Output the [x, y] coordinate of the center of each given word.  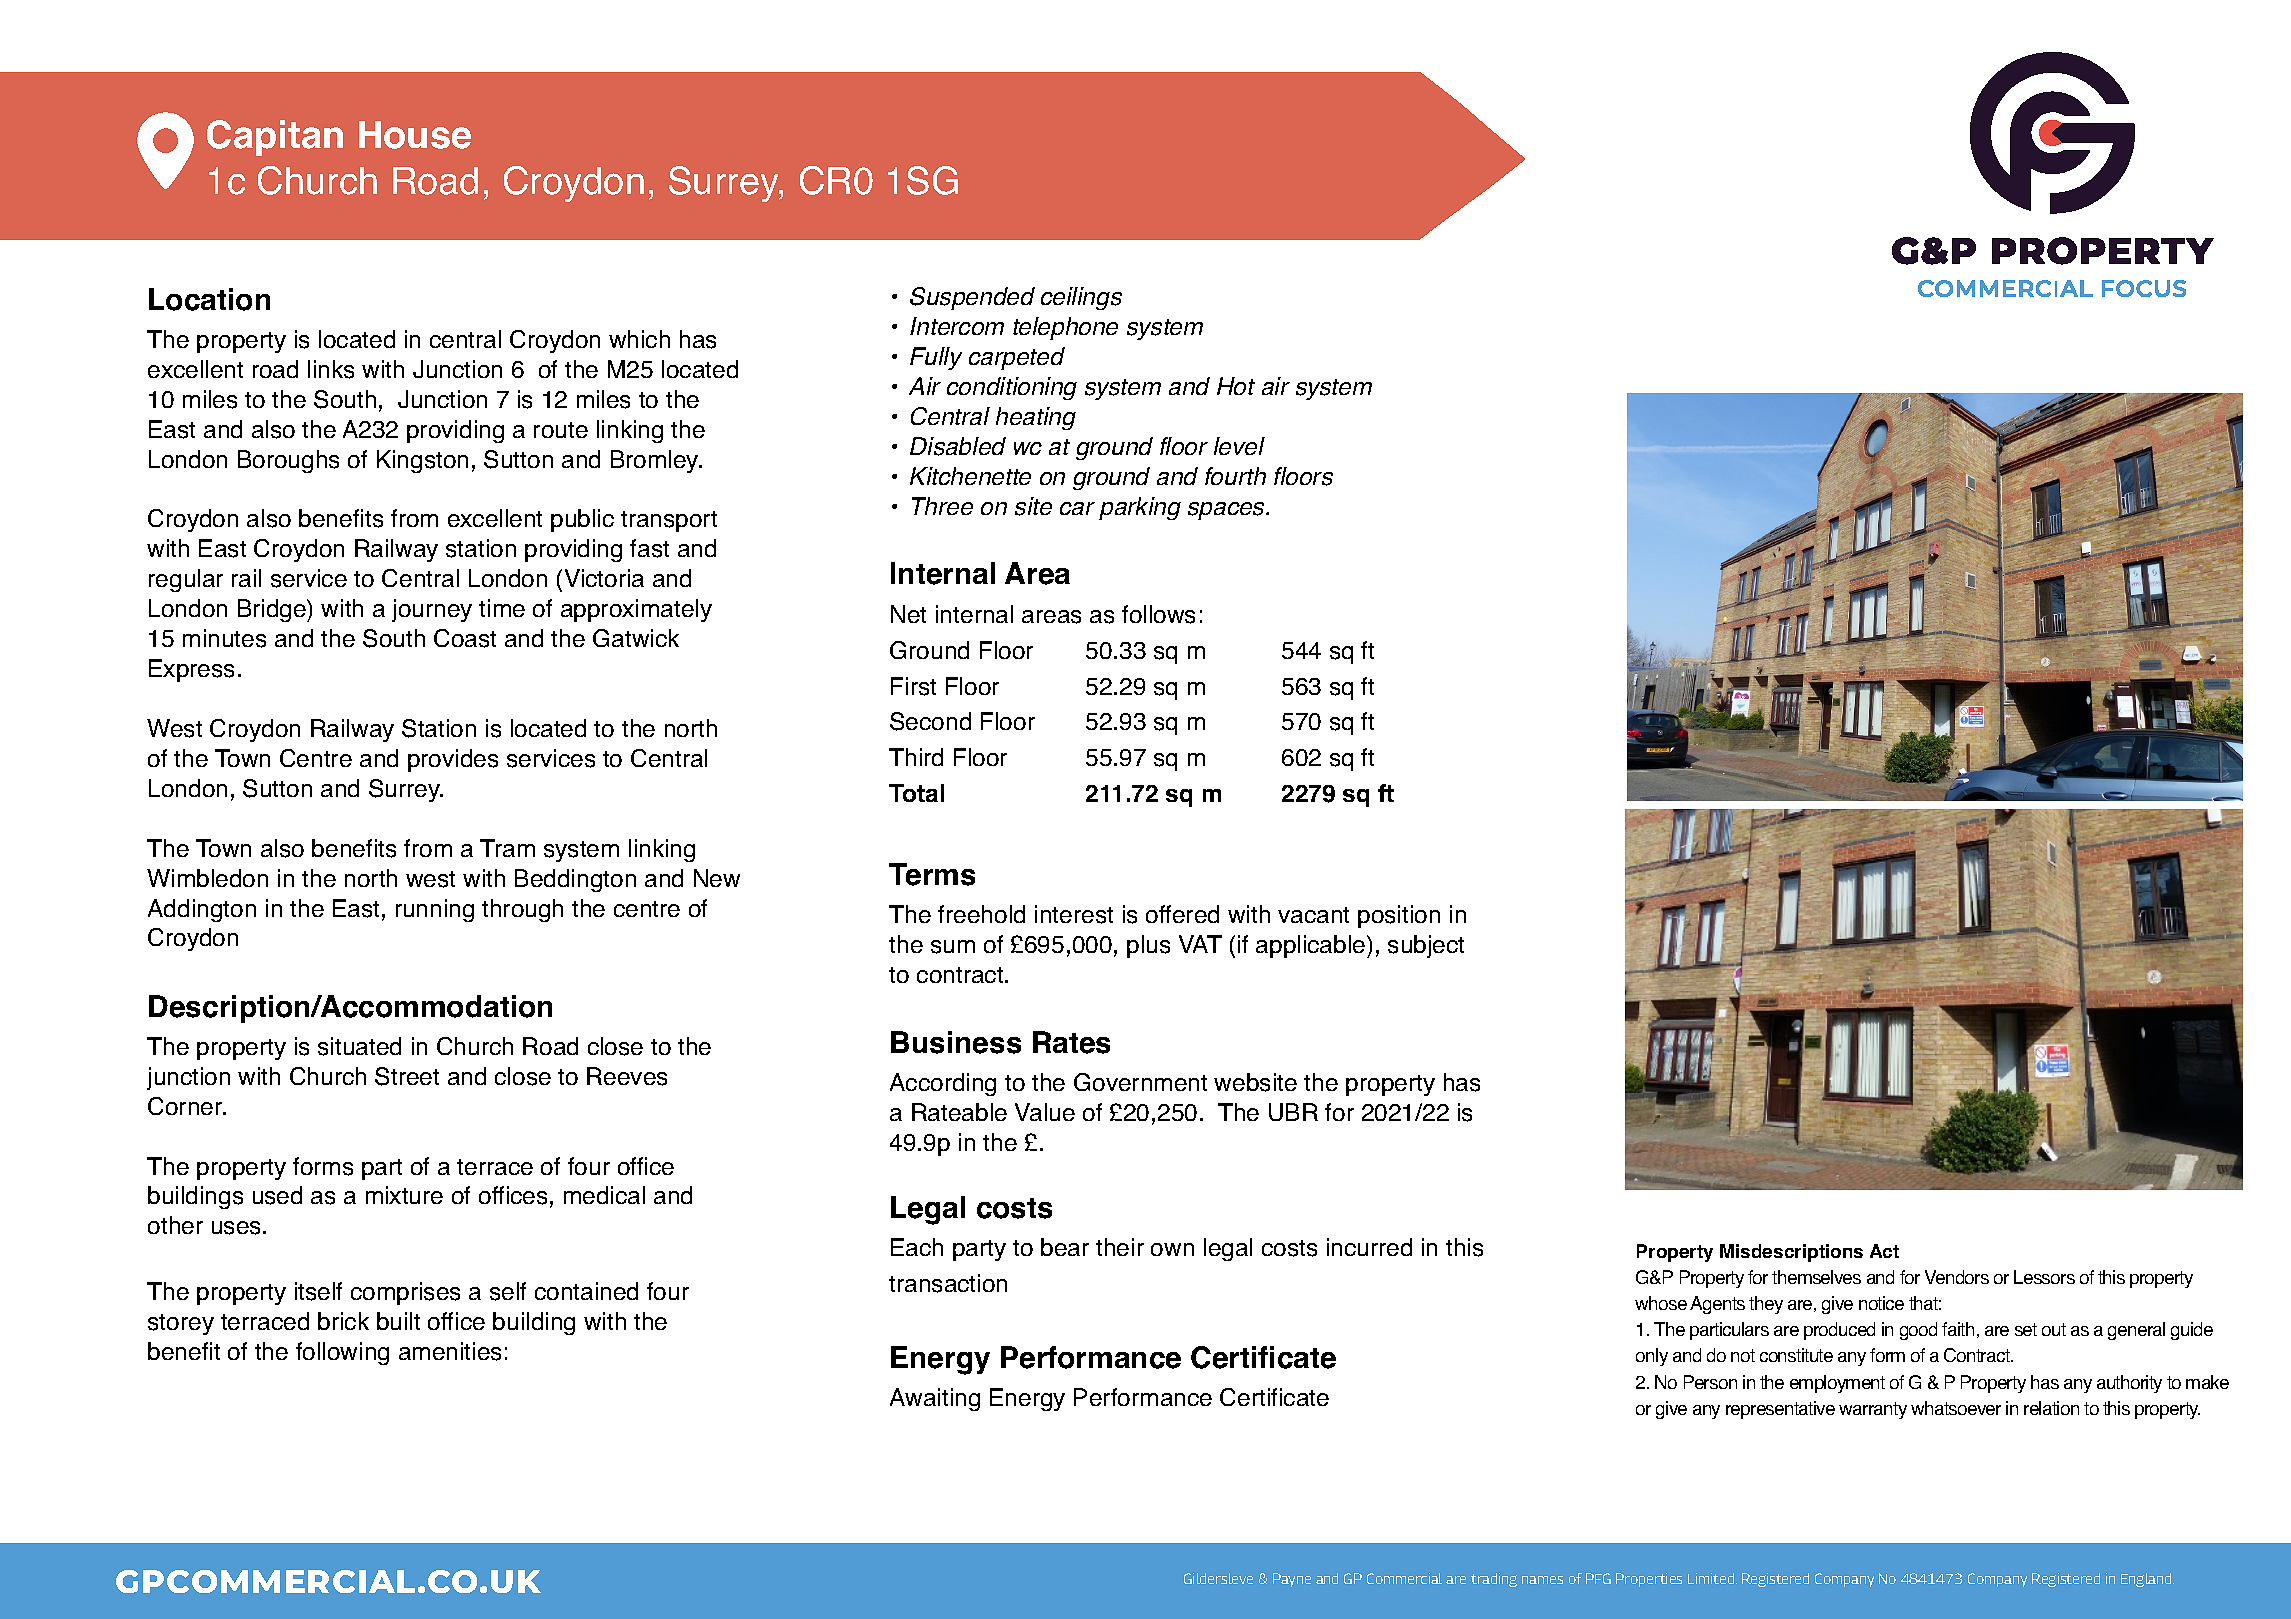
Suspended [972, 298]
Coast [465, 638]
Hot [1236, 386]
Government [1140, 1082]
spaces [1228, 511]
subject [1426, 946]
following [342, 1353]
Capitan [275, 138]
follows [1158, 614]
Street [407, 1076]
